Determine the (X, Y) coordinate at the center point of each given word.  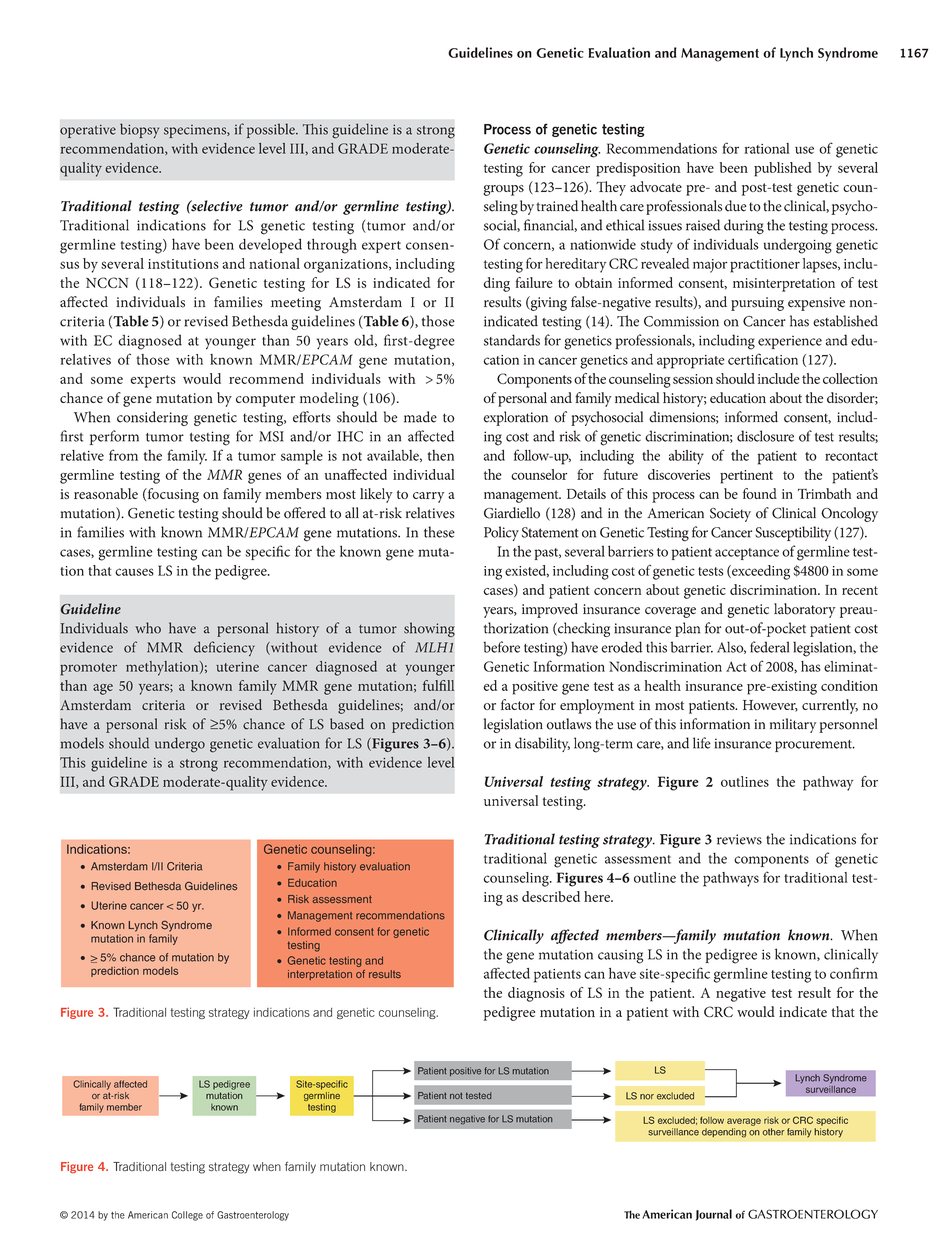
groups (503, 190)
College (187, 1216)
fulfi (434, 685)
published (783, 169)
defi (205, 647)
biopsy (139, 130)
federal (769, 647)
